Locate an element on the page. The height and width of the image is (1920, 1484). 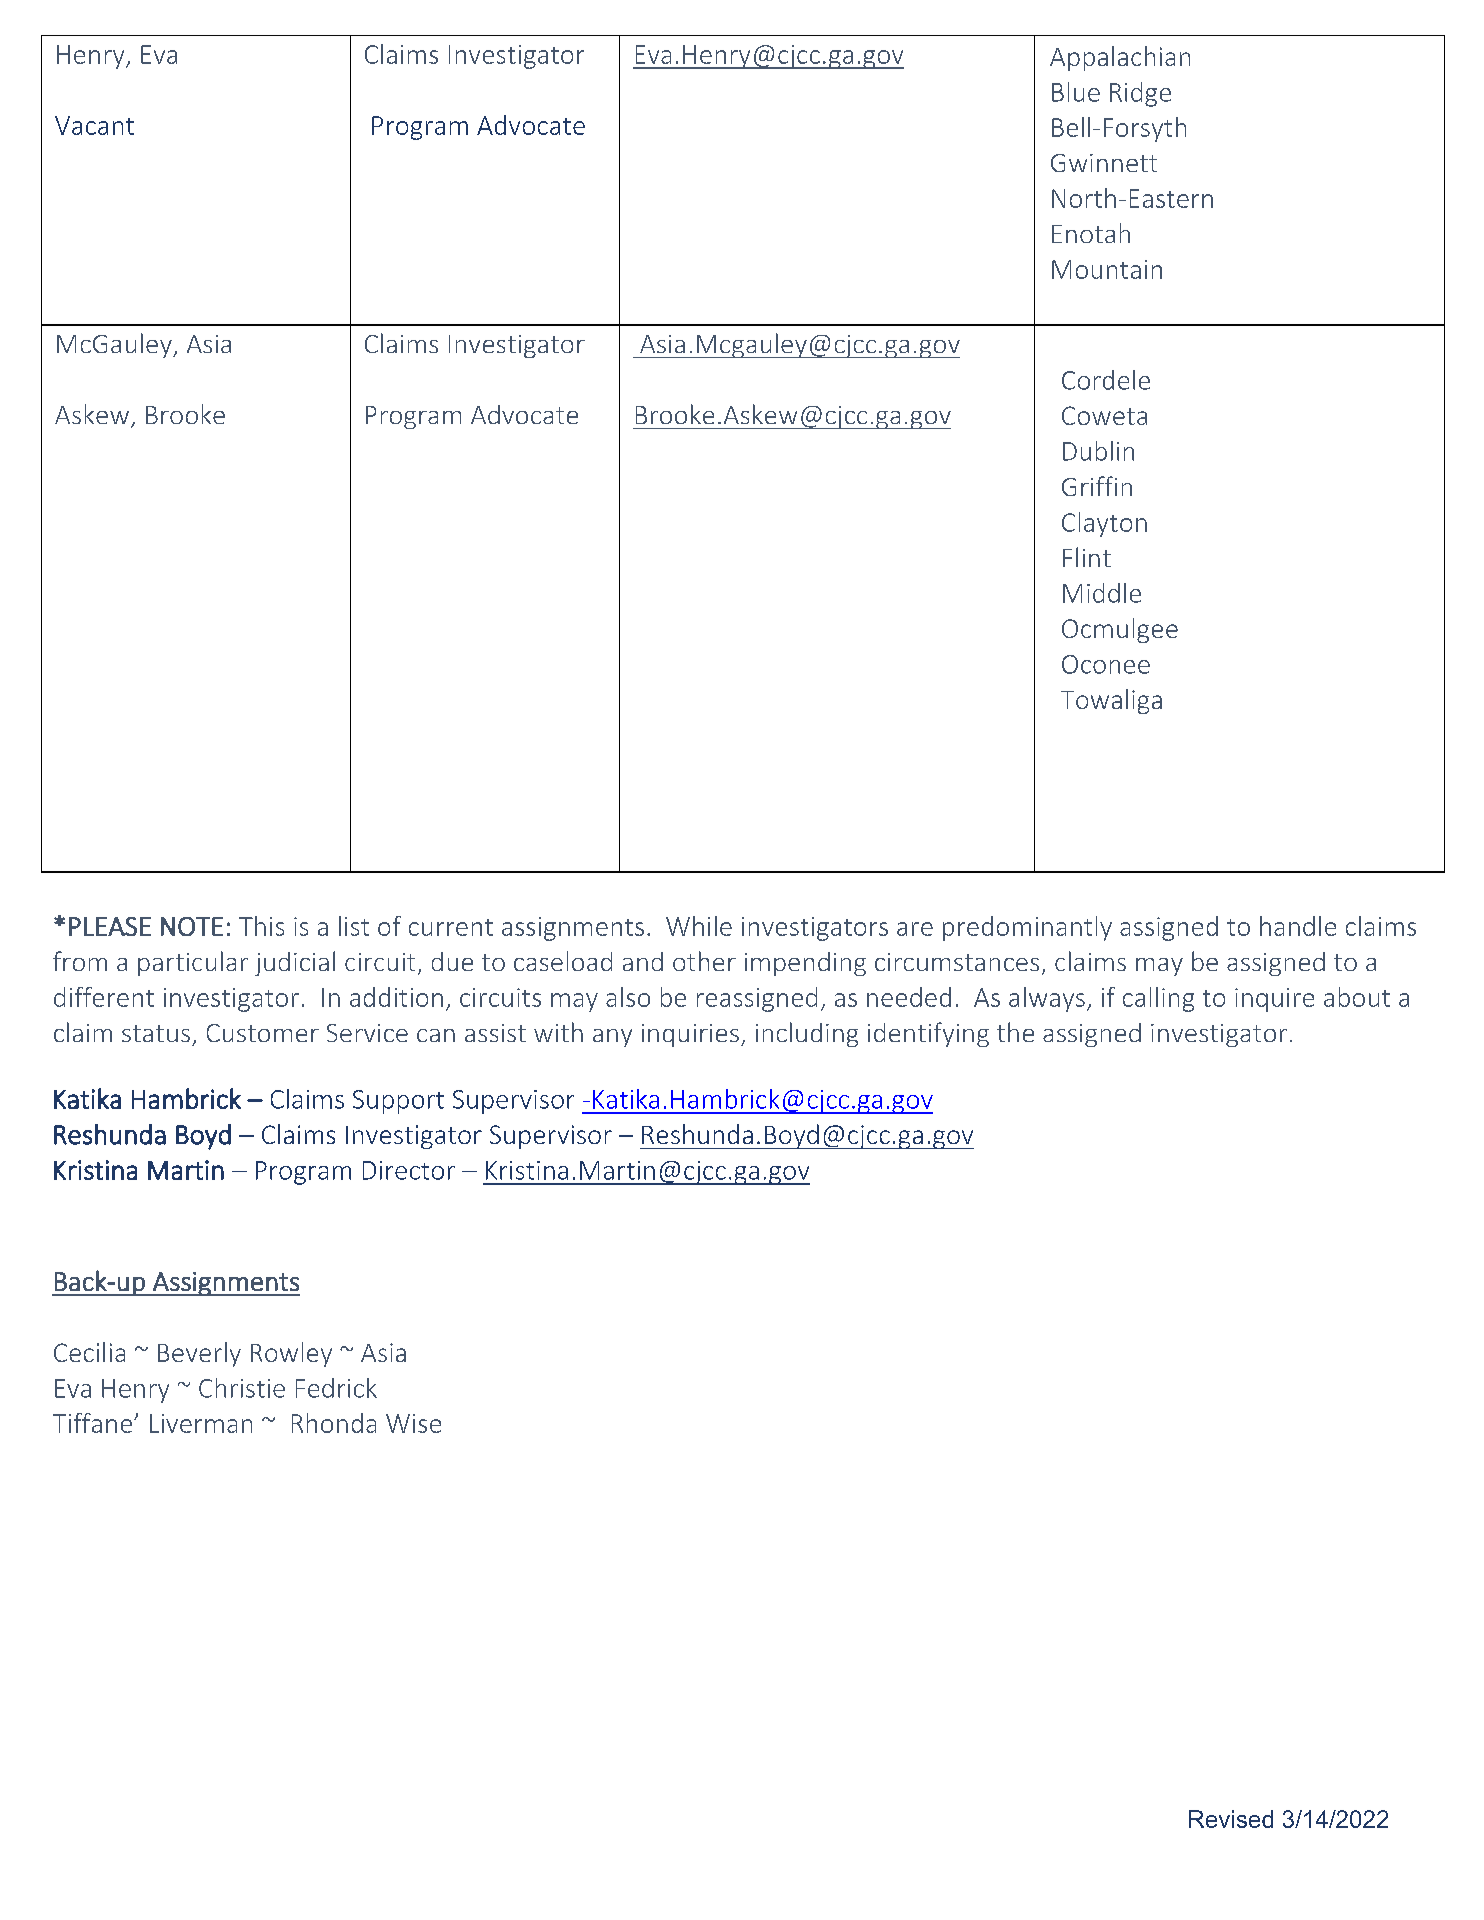
Ridge is located at coordinates (1140, 94).
